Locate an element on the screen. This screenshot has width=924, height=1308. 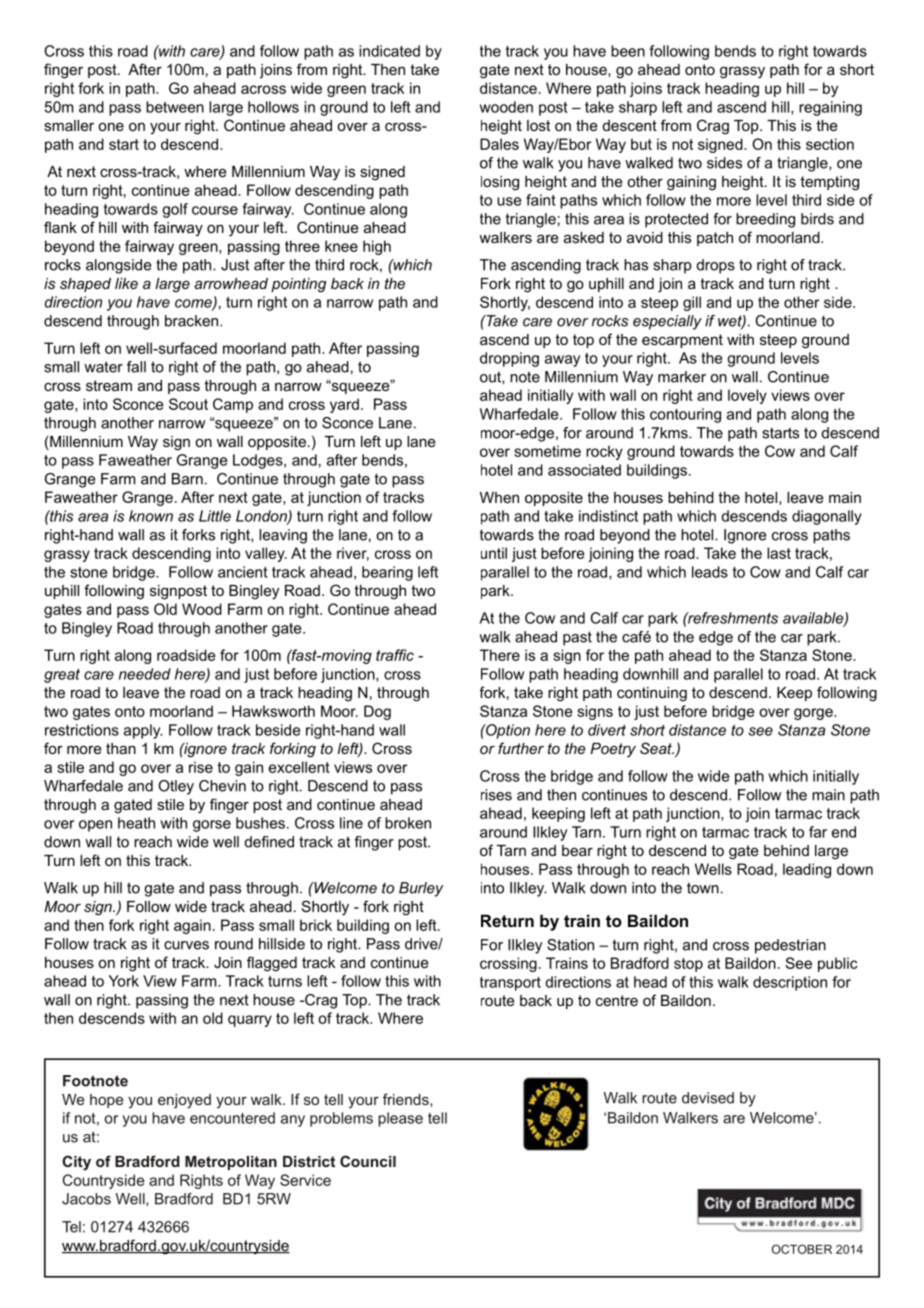
section is located at coordinates (830, 144).
